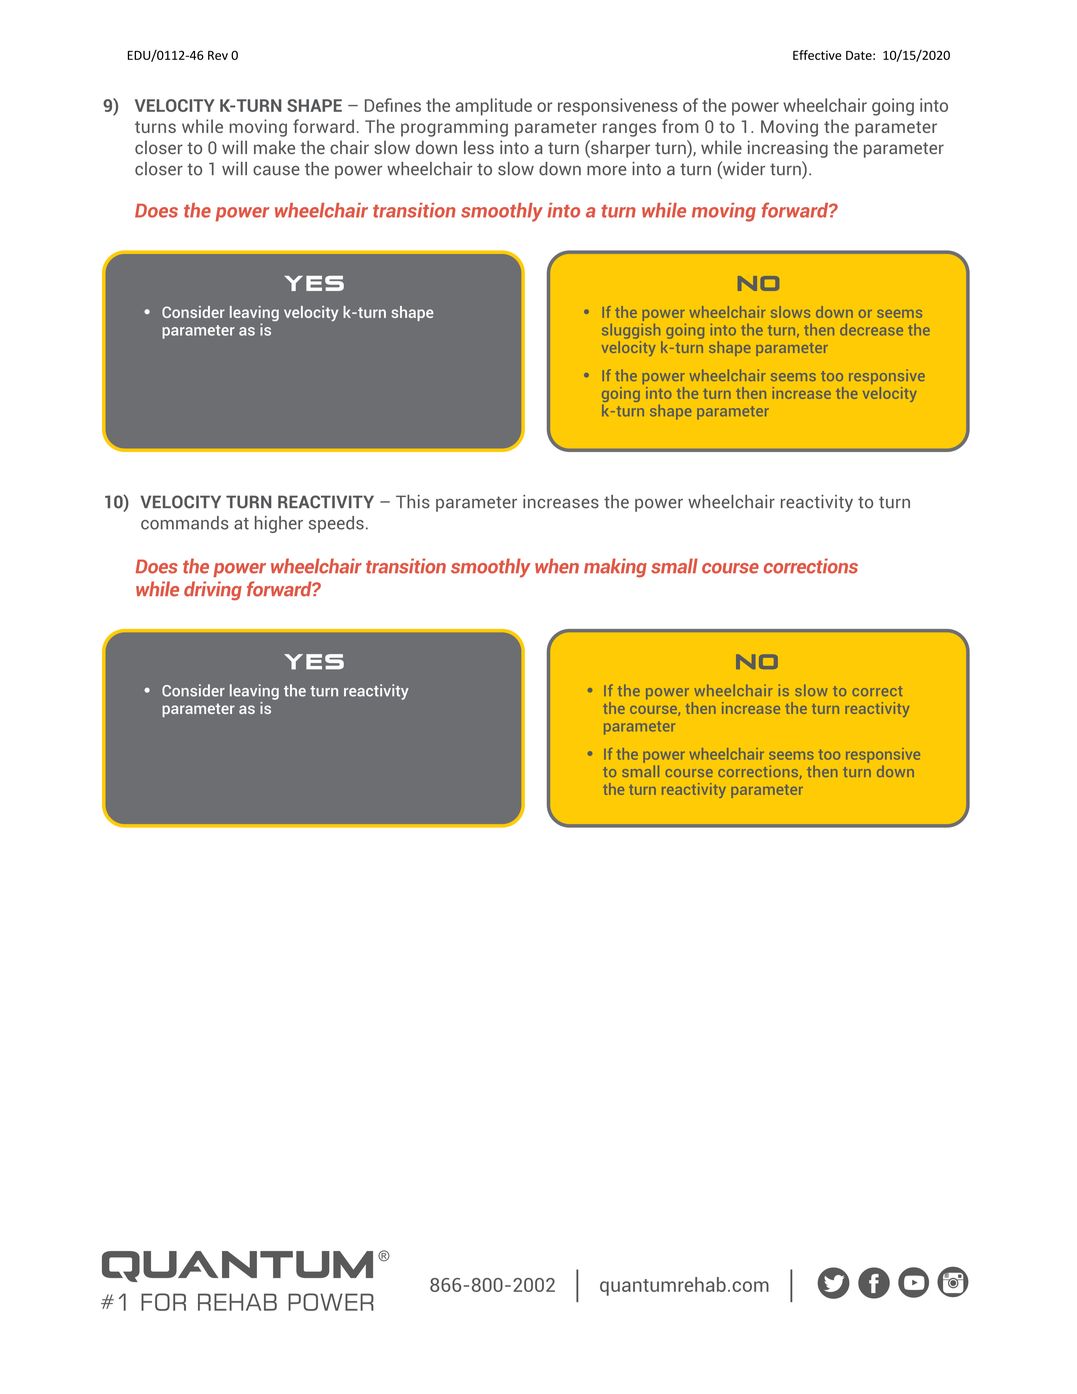 The image size is (1077, 1394). Describe the element at coordinates (494, 107) in the document. I see `amplitude` at that location.
